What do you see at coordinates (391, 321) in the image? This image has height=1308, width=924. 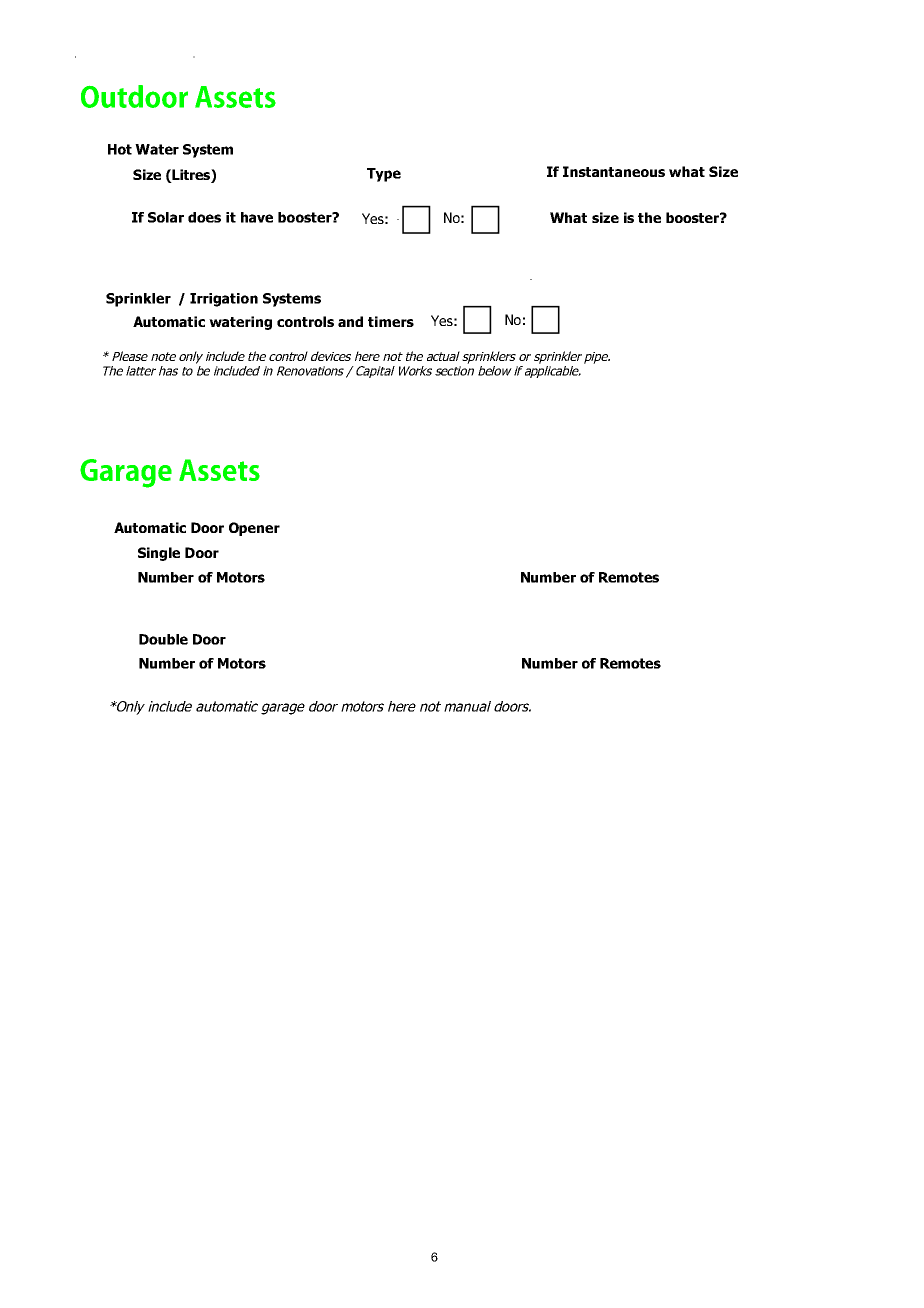 I see `timers` at bounding box center [391, 321].
